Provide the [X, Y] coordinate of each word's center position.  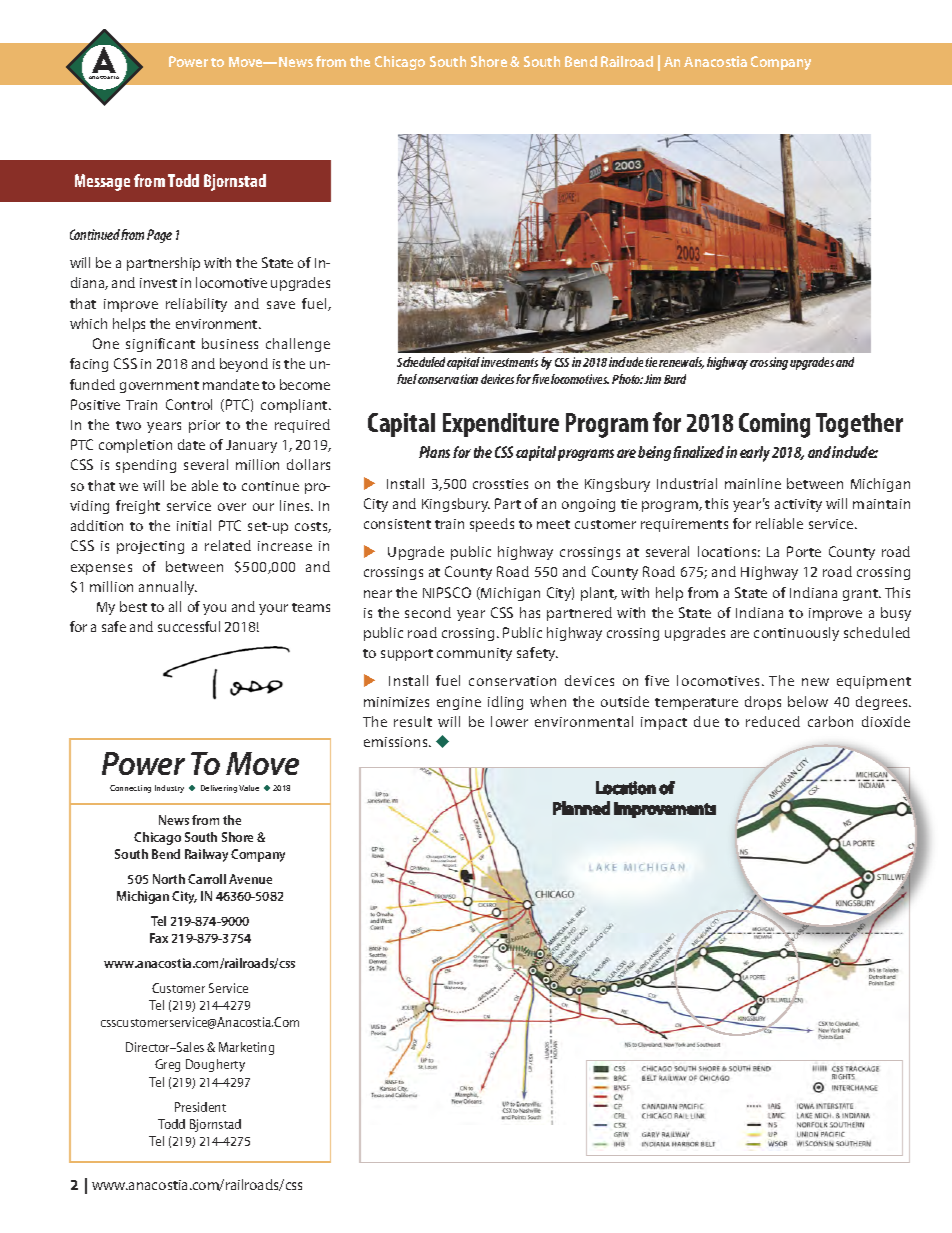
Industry [169, 789]
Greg [167, 1065]
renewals [681, 363]
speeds [492, 525]
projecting [150, 547]
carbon [830, 721]
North [169, 879]
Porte [804, 551]
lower [509, 721]
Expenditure [501, 425]
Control [189, 404]
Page [159, 236]
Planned [581, 808]
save [281, 305]
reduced [773, 721]
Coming [774, 425]
